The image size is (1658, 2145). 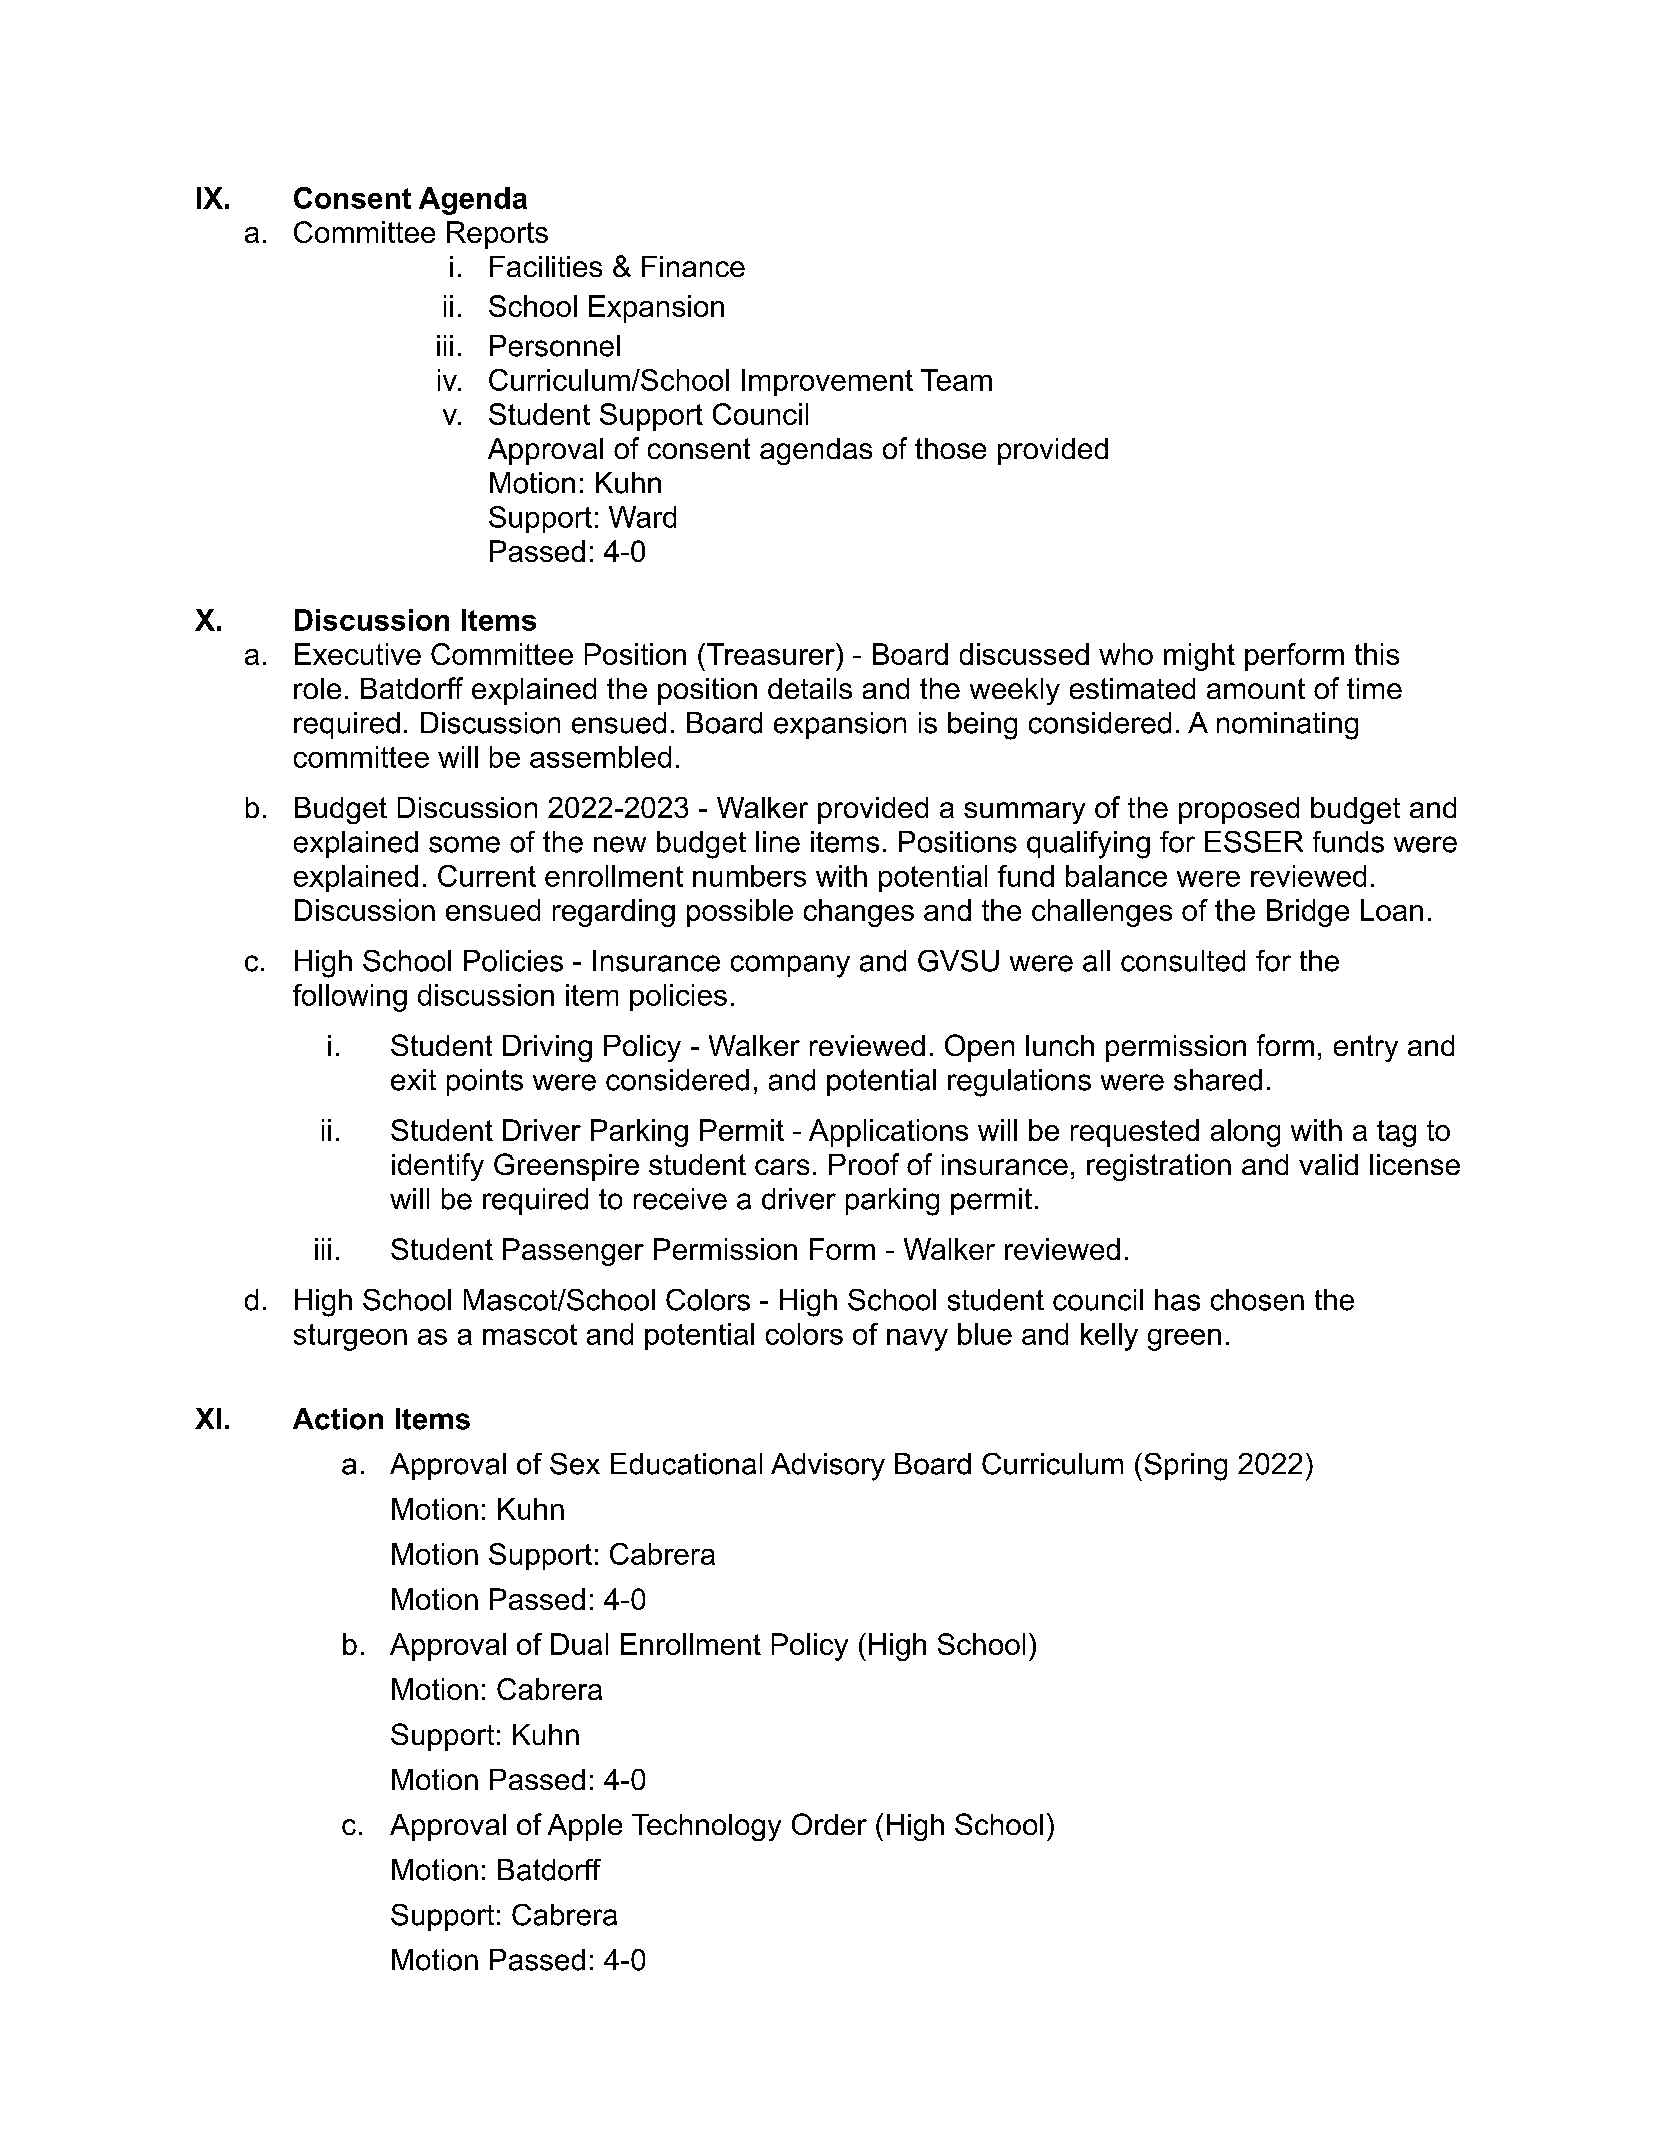 I want to click on Improvement, so click(x=827, y=382).
